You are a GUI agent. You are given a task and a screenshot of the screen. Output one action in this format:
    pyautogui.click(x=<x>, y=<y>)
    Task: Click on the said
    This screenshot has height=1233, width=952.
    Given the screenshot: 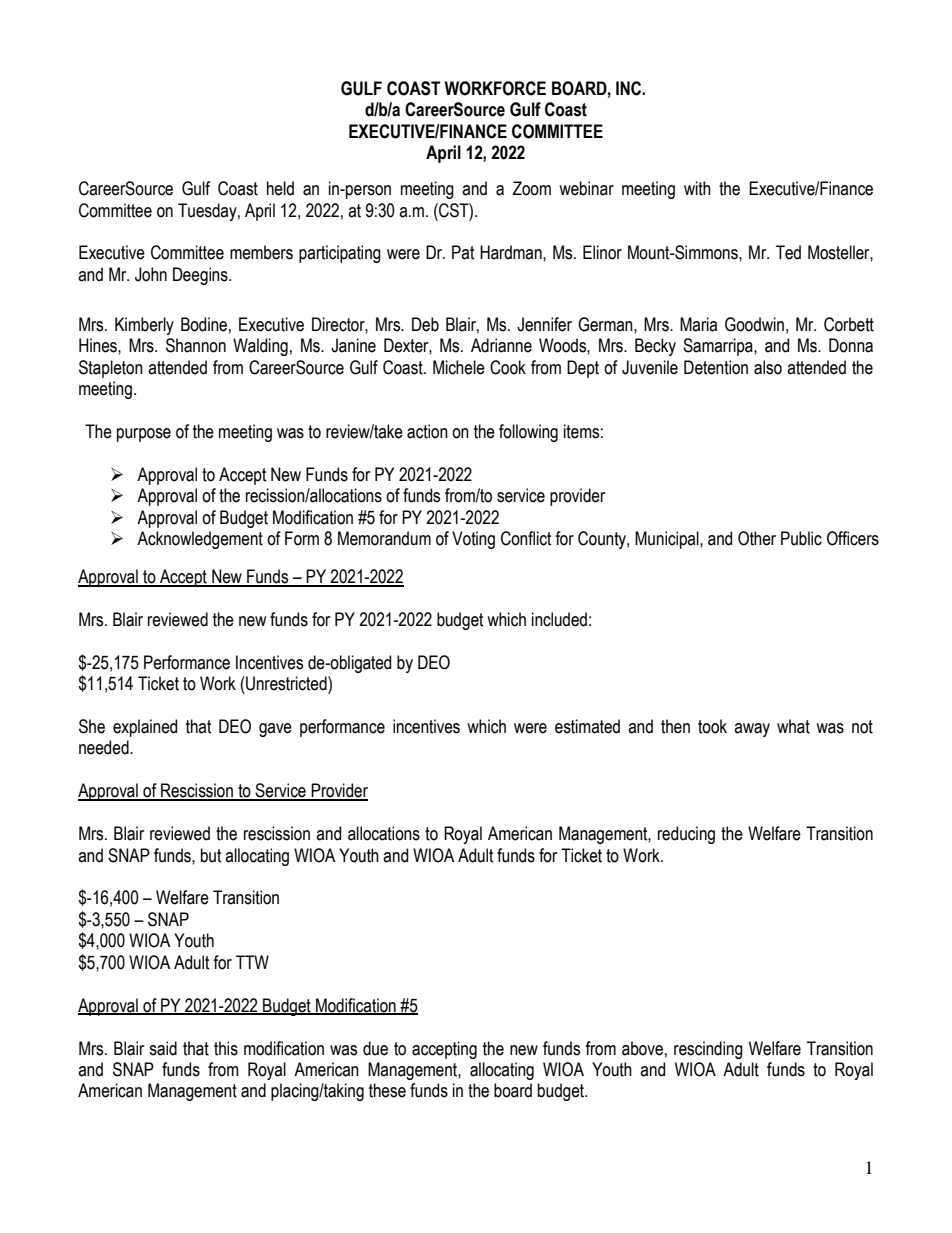 What is the action you would take?
    pyautogui.click(x=163, y=1048)
